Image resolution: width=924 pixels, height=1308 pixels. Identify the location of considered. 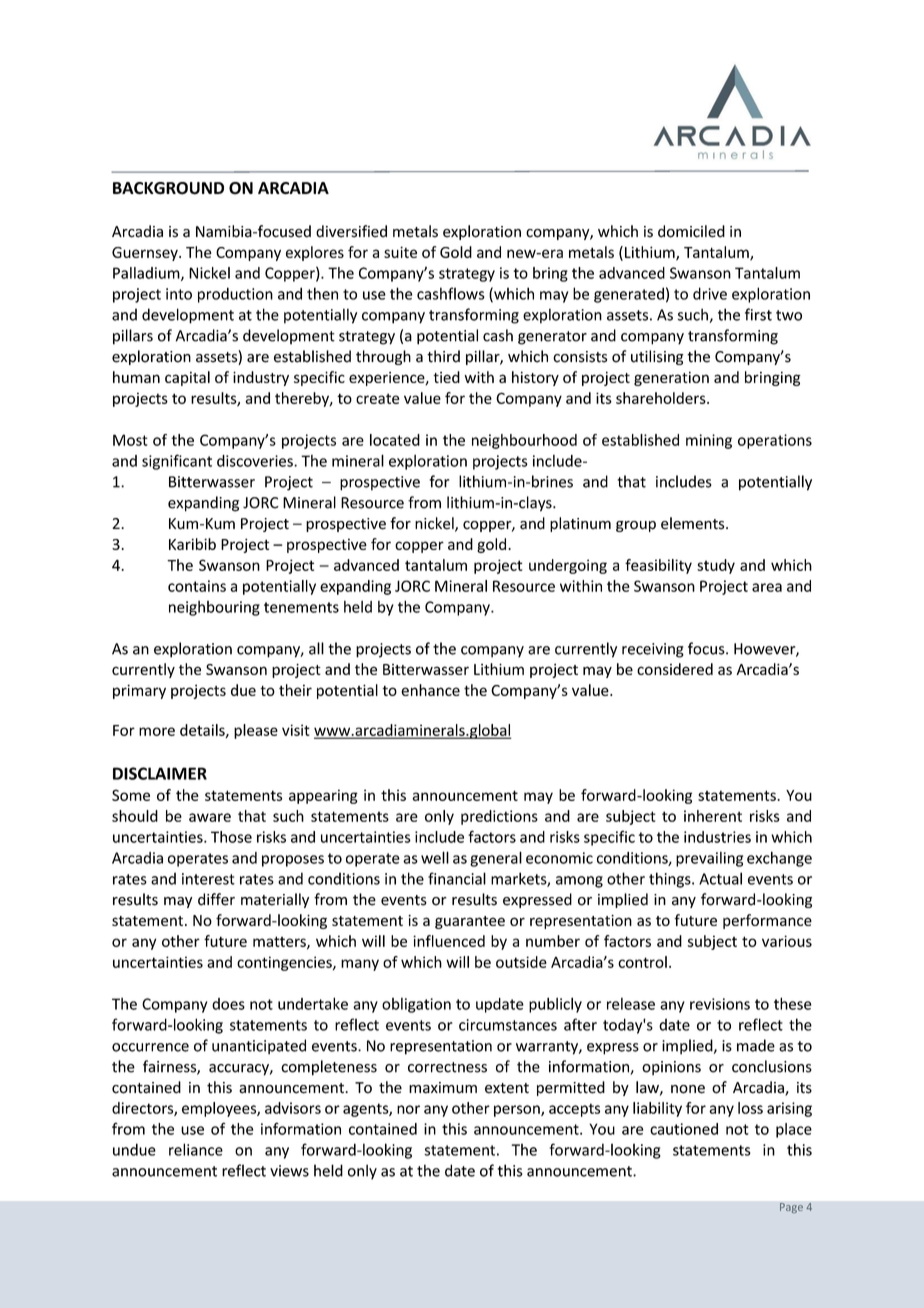
(675, 669).
